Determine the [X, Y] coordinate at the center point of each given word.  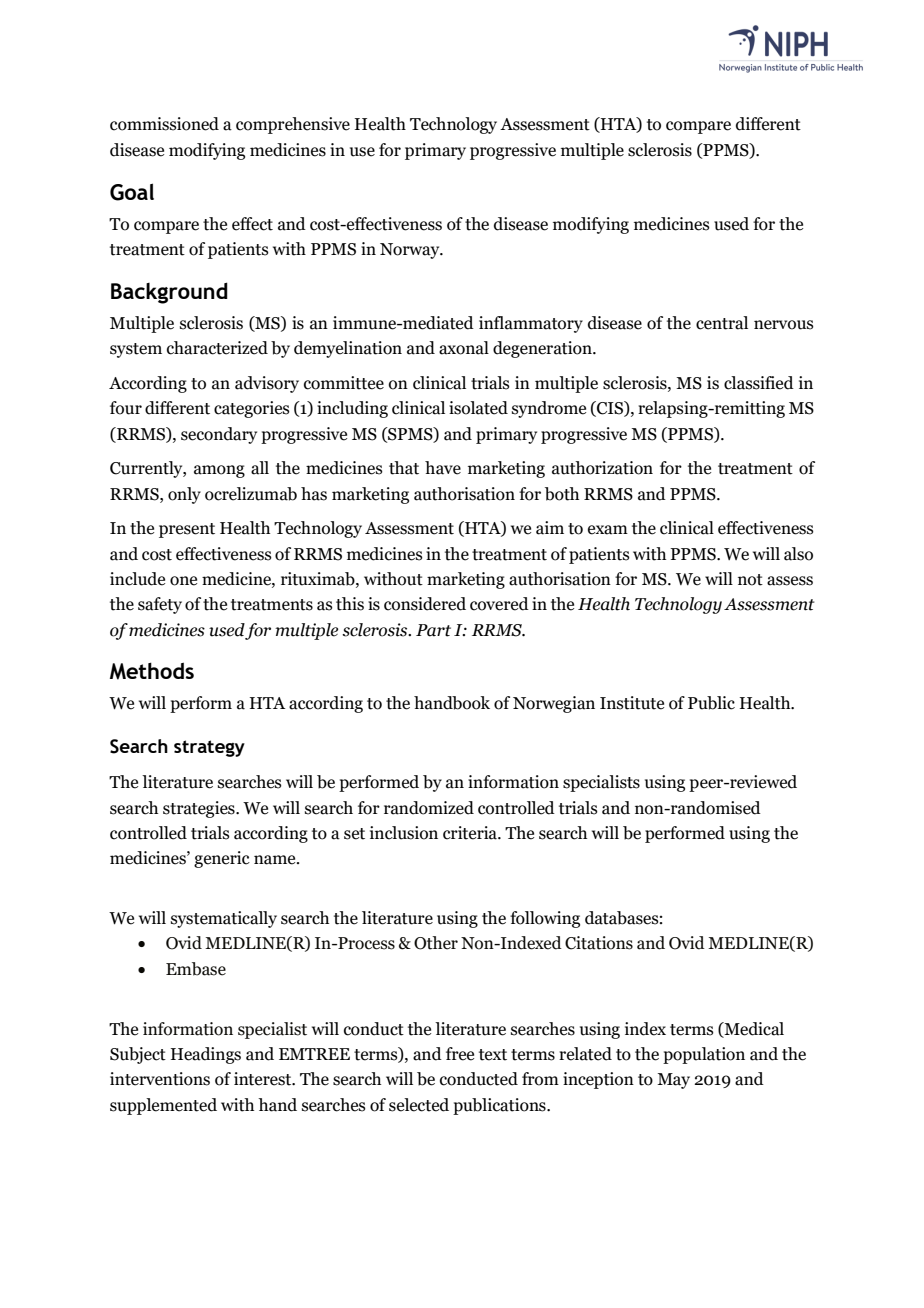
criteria [471, 833]
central [722, 323]
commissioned [164, 124]
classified [759, 383]
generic [222, 859]
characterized [217, 348]
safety [160, 605]
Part [433, 630]
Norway [411, 251]
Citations [599, 943]
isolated [478, 408]
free [460, 1054]
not [750, 580]
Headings [206, 1055]
